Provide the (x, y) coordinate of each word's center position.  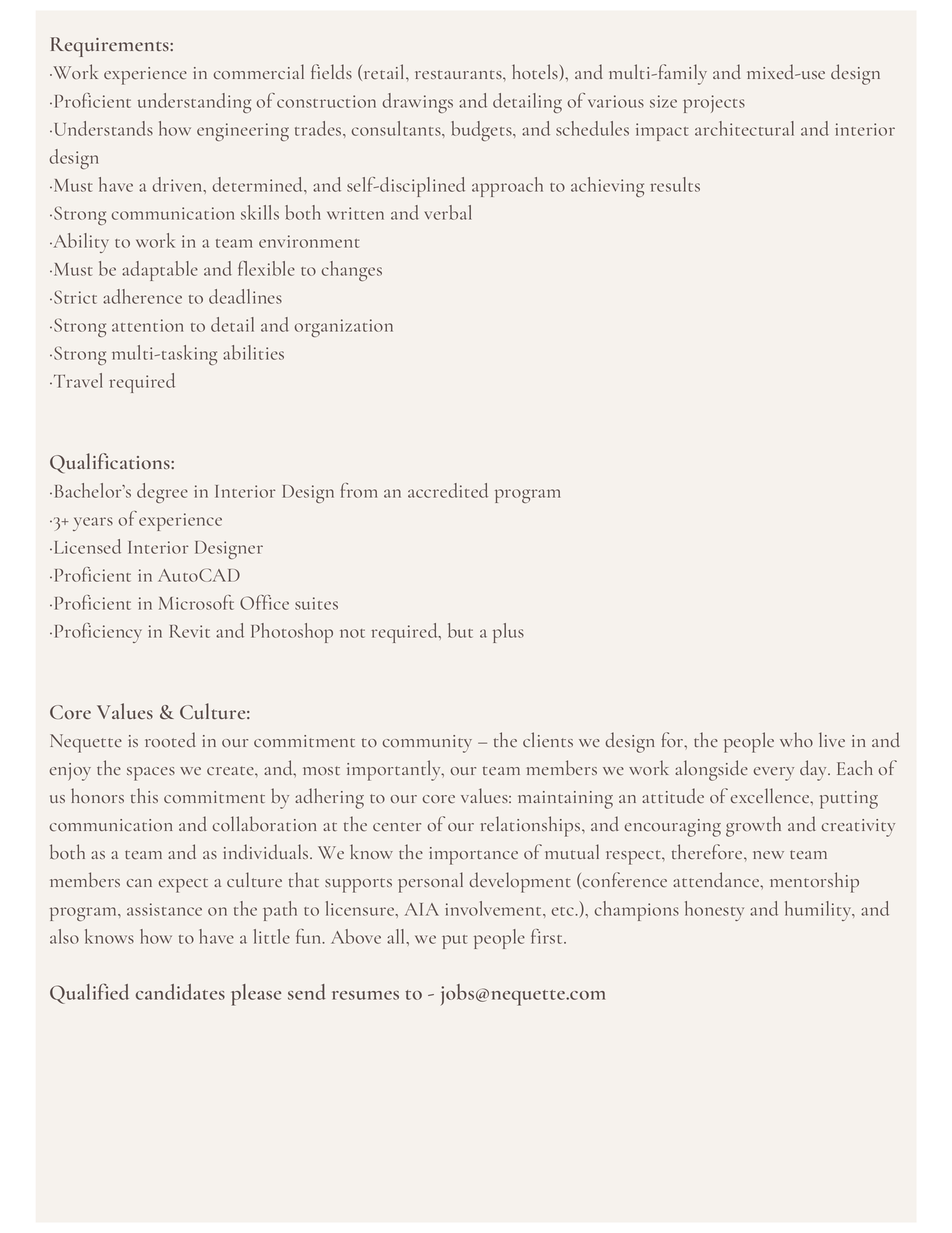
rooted (170, 740)
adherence (142, 296)
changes (351, 271)
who (796, 739)
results (675, 184)
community (427, 744)
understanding (194, 103)
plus (508, 633)
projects (714, 104)
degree (162, 493)
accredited (448, 490)
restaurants (459, 75)
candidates (180, 992)
